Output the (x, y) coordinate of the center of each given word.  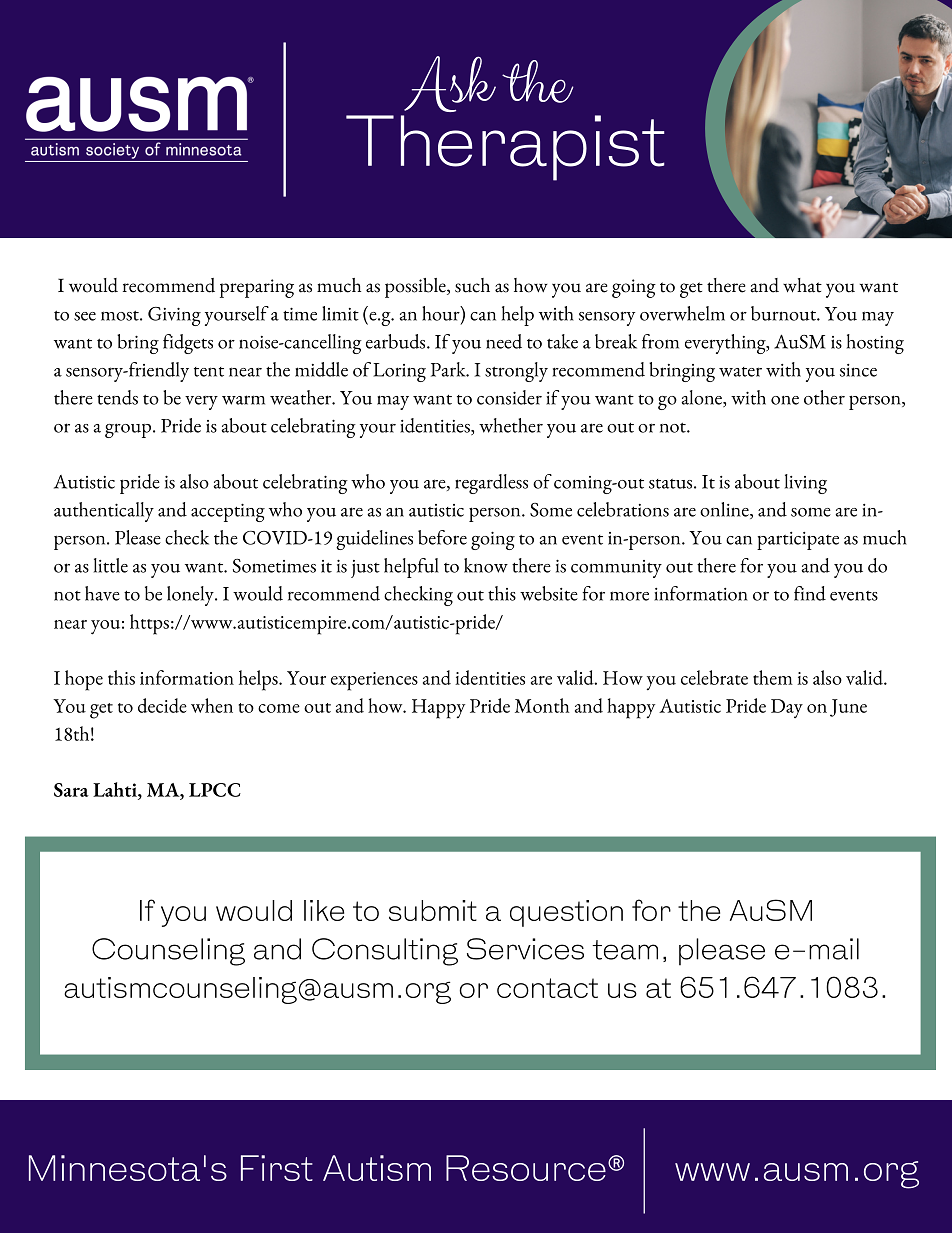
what (802, 285)
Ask (450, 84)
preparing (257, 288)
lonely (191, 596)
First (277, 1168)
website (549, 593)
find (810, 593)
